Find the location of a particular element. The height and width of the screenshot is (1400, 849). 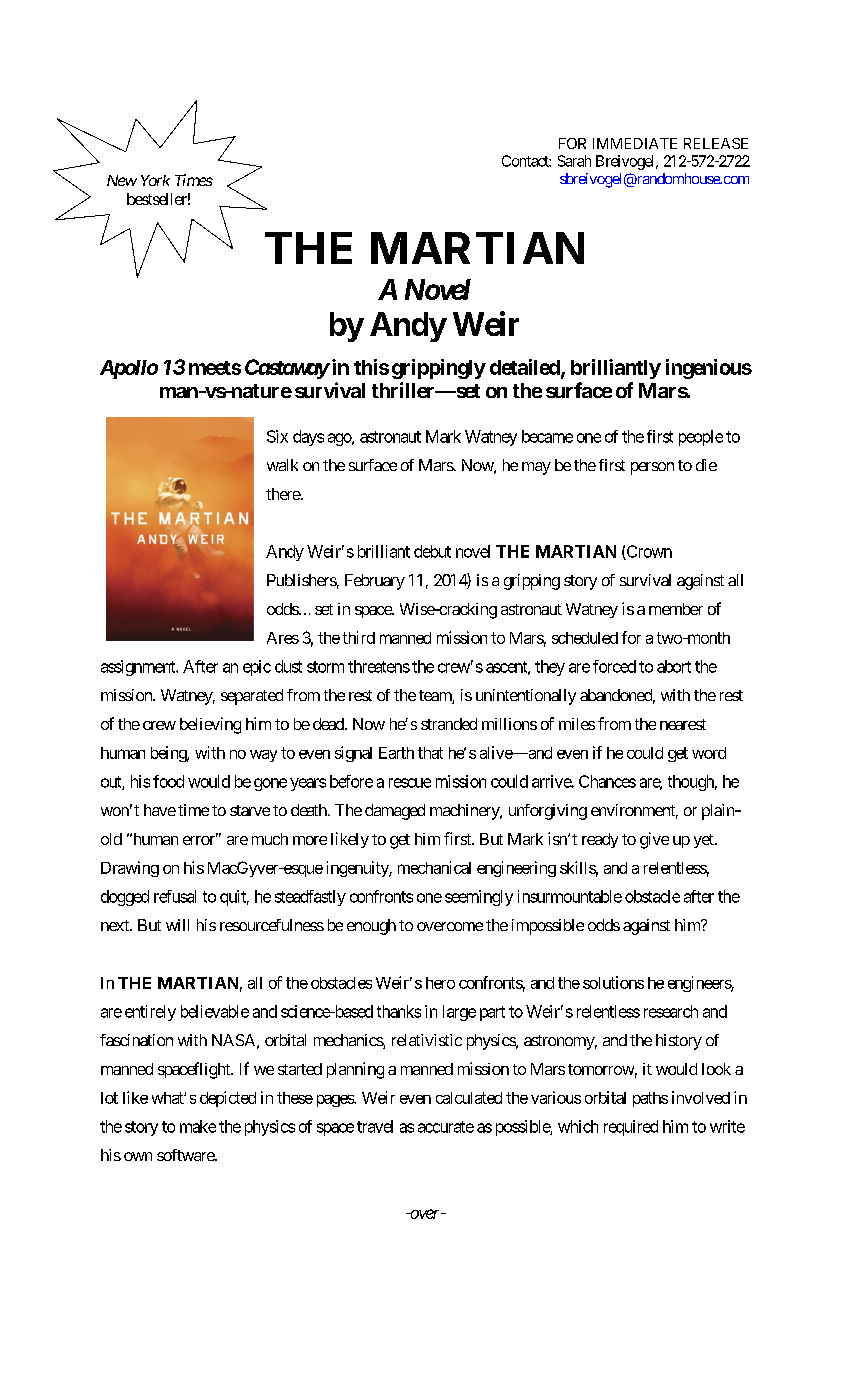

days is located at coordinates (308, 438).
